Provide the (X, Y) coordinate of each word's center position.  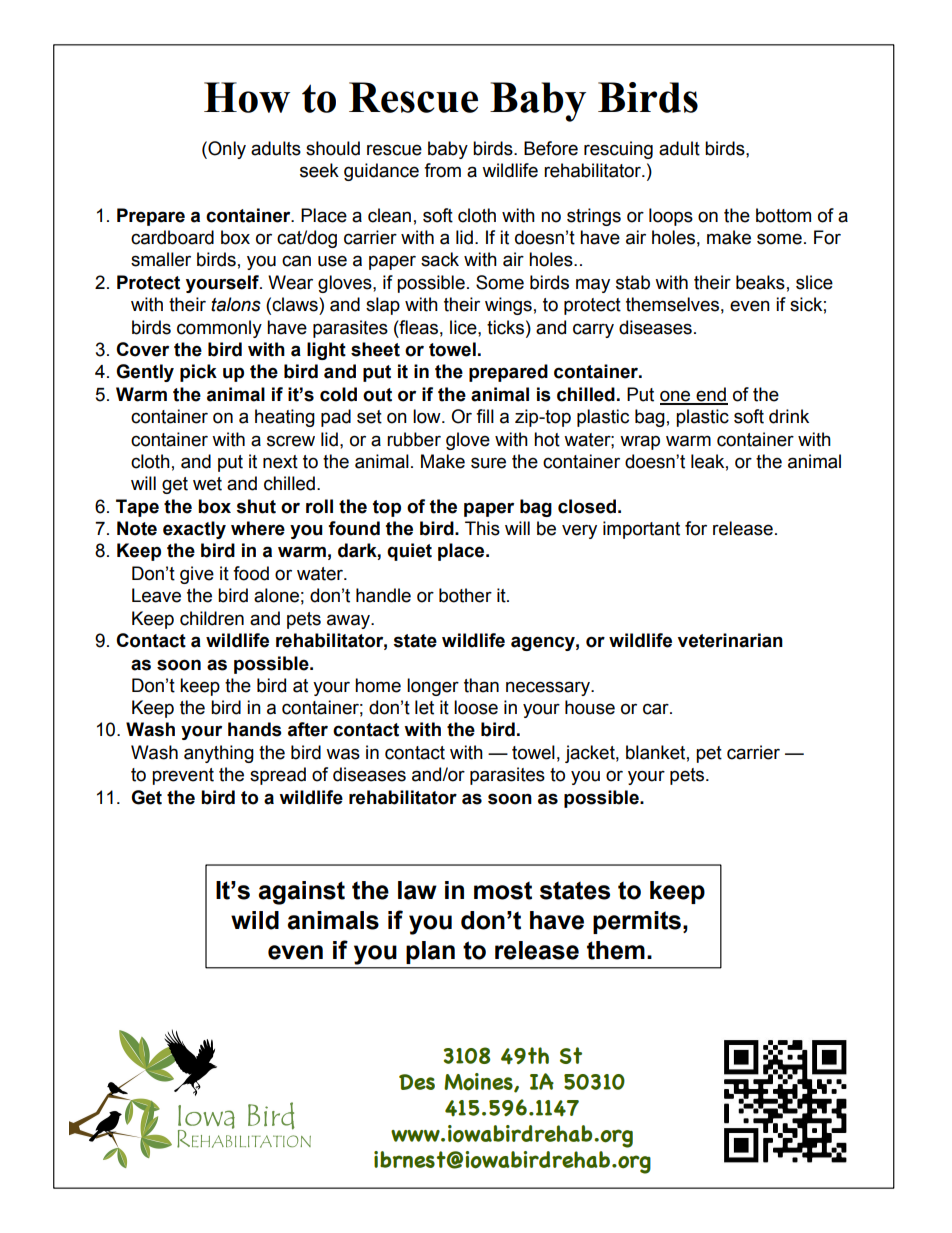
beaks (760, 282)
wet (207, 484)
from (442, 170)
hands (255, 729)
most (503, 890)
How (247, 97)
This (482, 528)
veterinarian (730, 640)
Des (417, 1082)
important (641, 530)
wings (508, 306)
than (481, 685)
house (590, 707)
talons (236, 304)
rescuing (618, 150)
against (301, 893)
